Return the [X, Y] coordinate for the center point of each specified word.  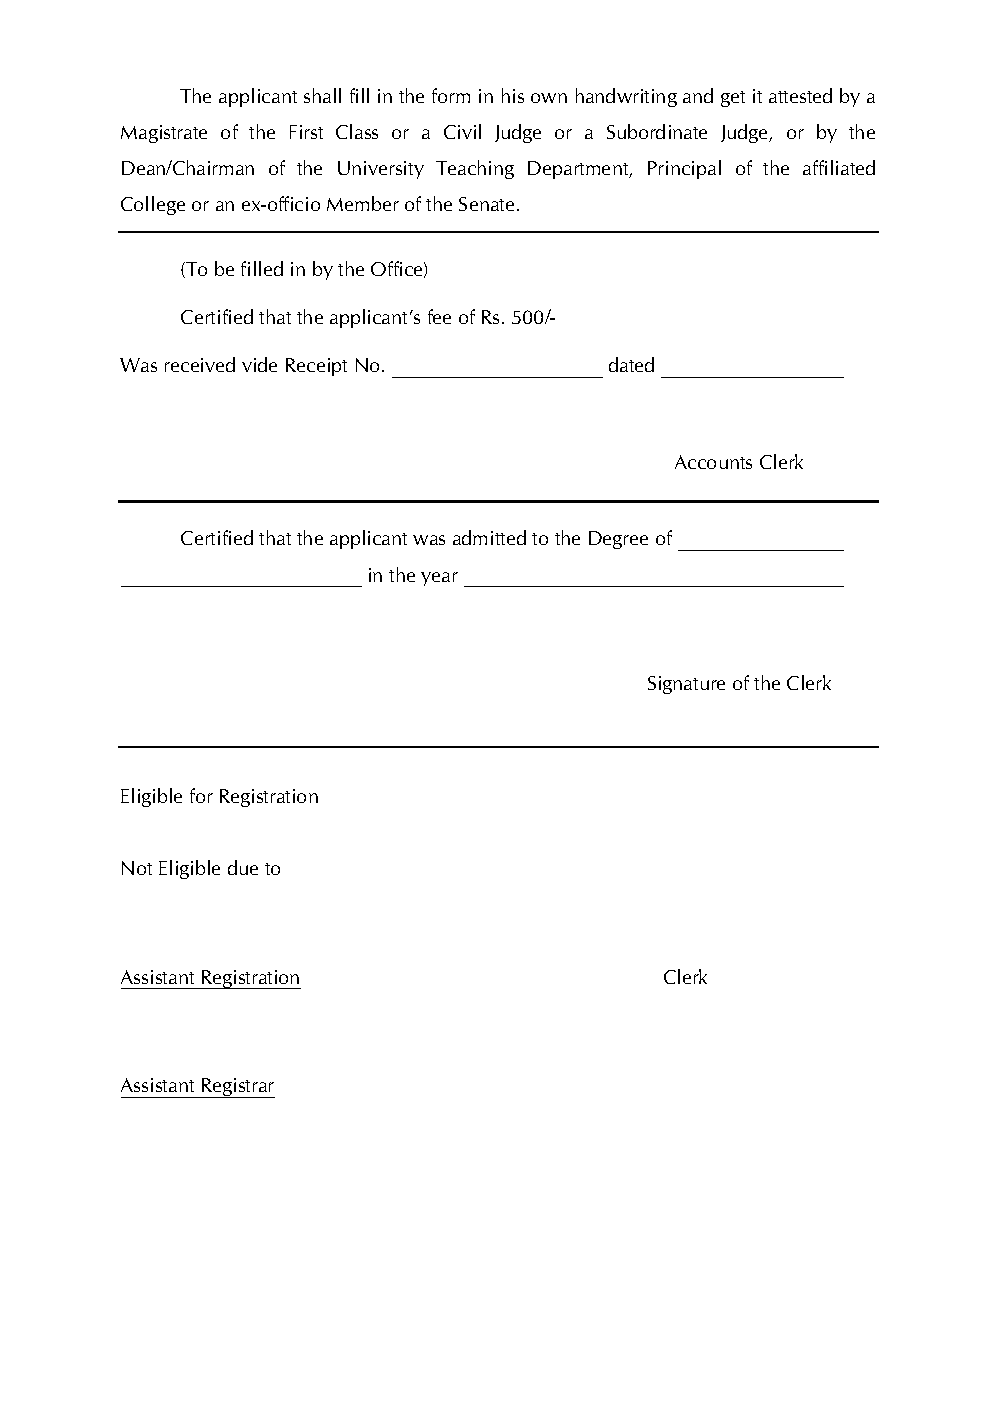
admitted [489, 537]
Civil [462, 131]
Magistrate [164, 134]
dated [631, 364]
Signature [686, 685]
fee [439, 316]
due [243, 867]
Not [137, 868]
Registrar [237, 1088]
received [200, 364]
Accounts [713, 462]
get [733, 99]
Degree [618, 540]
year [439, 579]
